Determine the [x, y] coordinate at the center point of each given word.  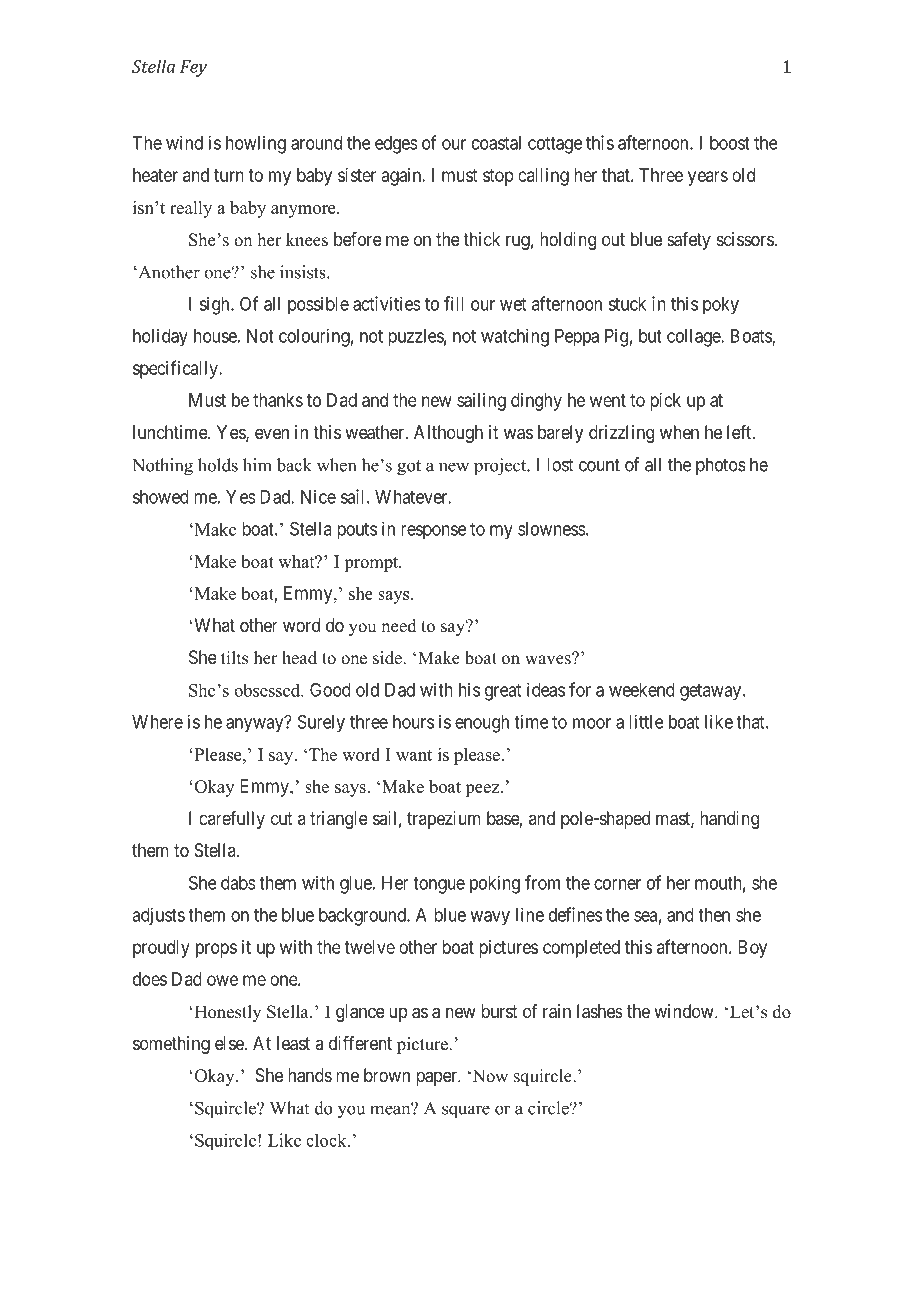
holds [218, 465]
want [414, 755]
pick [665, 402]
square [466, 1111]
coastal [496, 143]
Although [448, 434]
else [229, 1043]
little [646, 721]
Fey [193, 68]
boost [730, 143]
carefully [232, 820]
